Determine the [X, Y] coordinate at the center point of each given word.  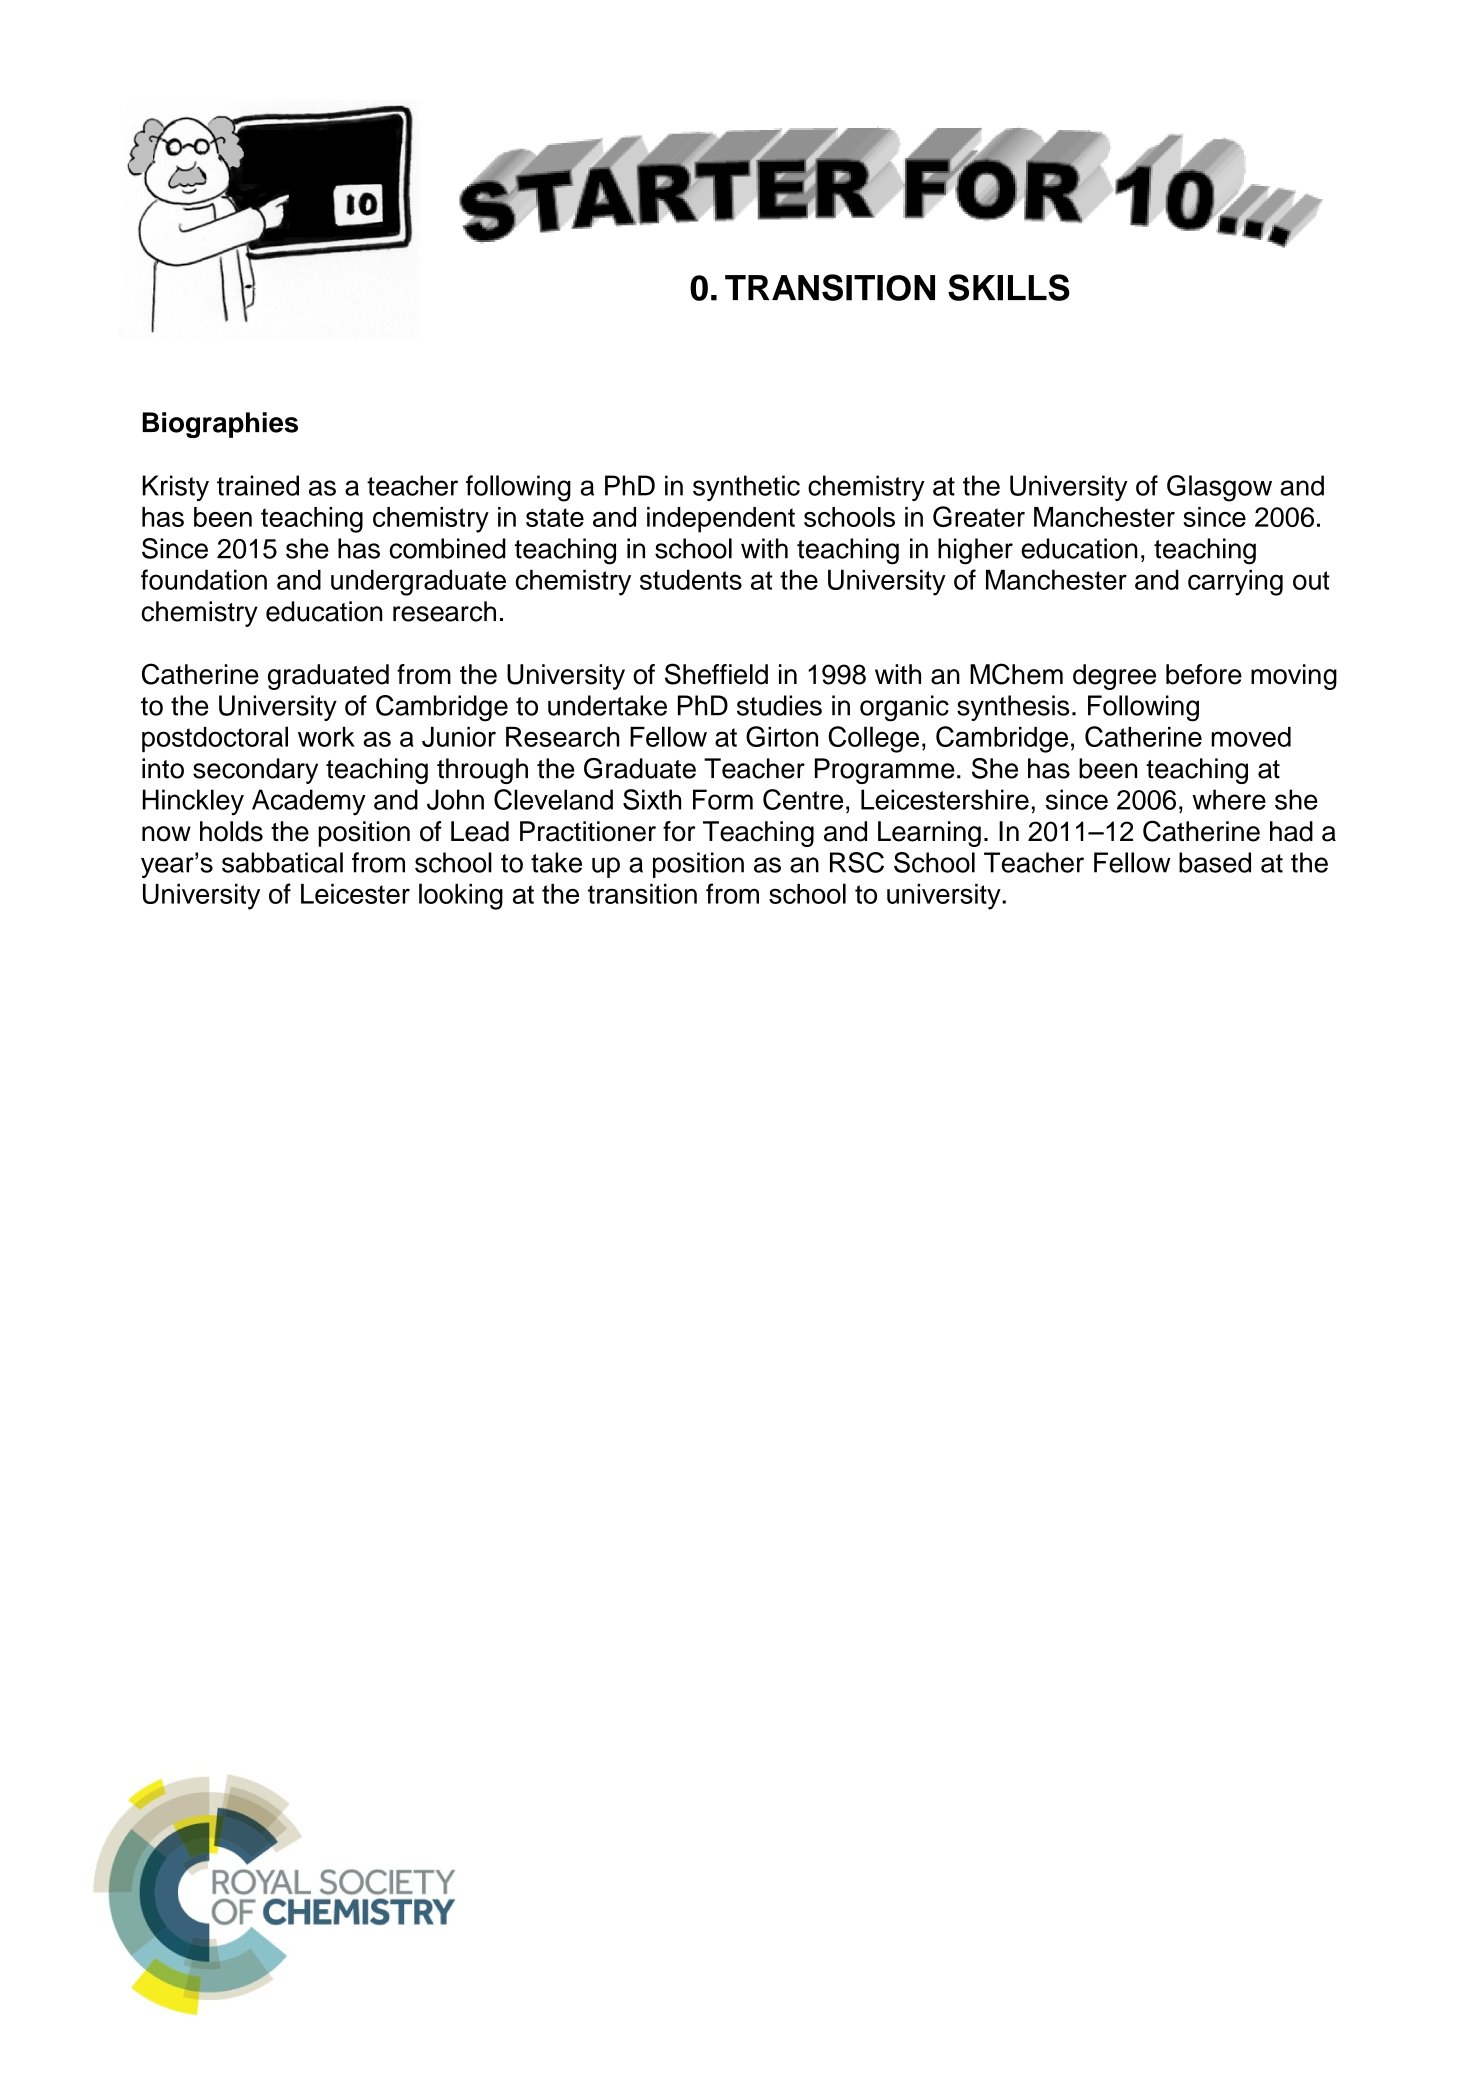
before [1204, 674]
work [326, 737]
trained [258, 485]
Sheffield [716, 674]
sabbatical [282, 862]
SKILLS [1009, 287]
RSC [857, 862]
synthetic [746, 488]
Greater [979, 516]
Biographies [220, 425]
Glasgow [1219, 488]
